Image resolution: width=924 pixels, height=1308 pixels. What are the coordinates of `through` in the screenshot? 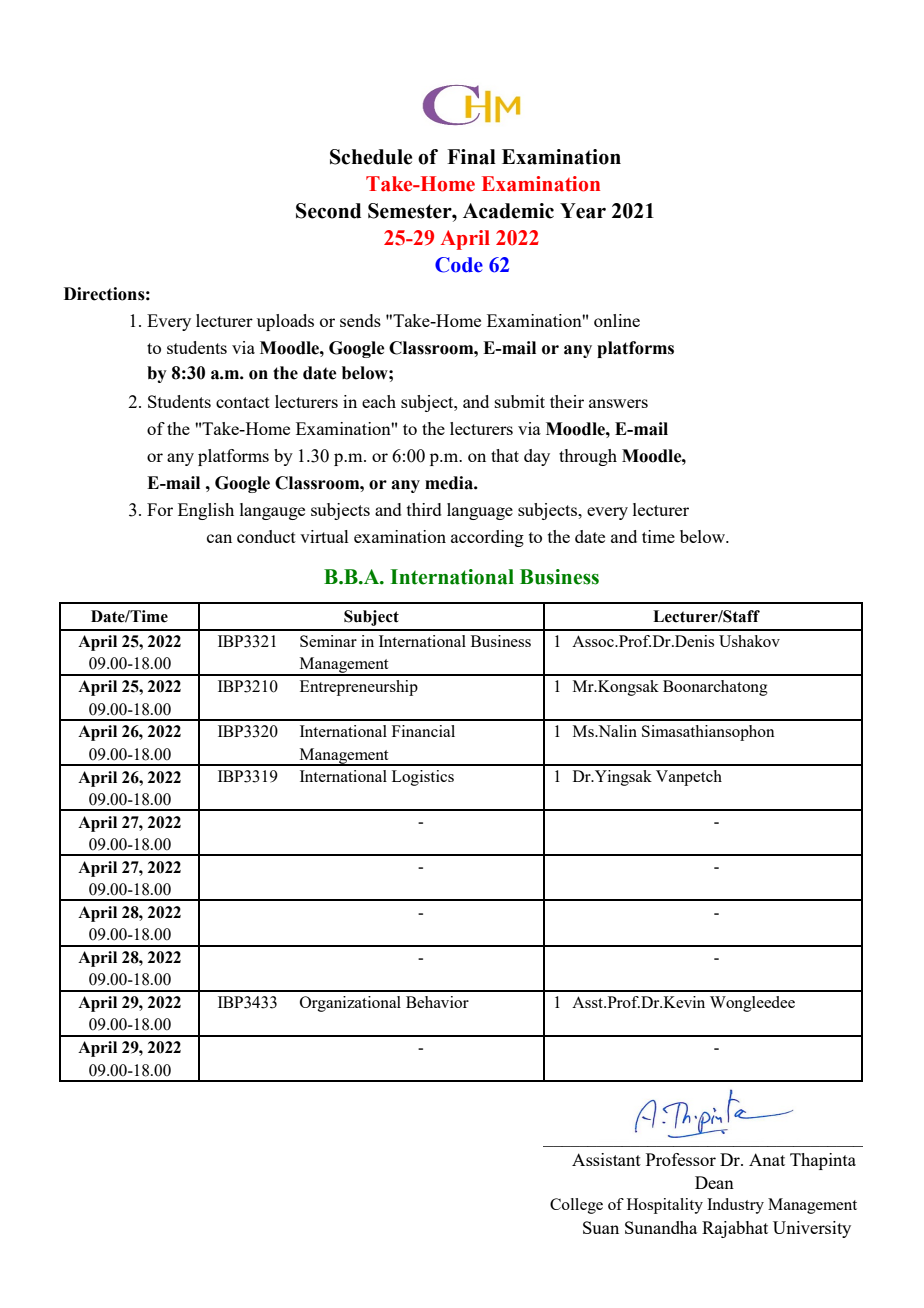 It's located at (588, 457).
